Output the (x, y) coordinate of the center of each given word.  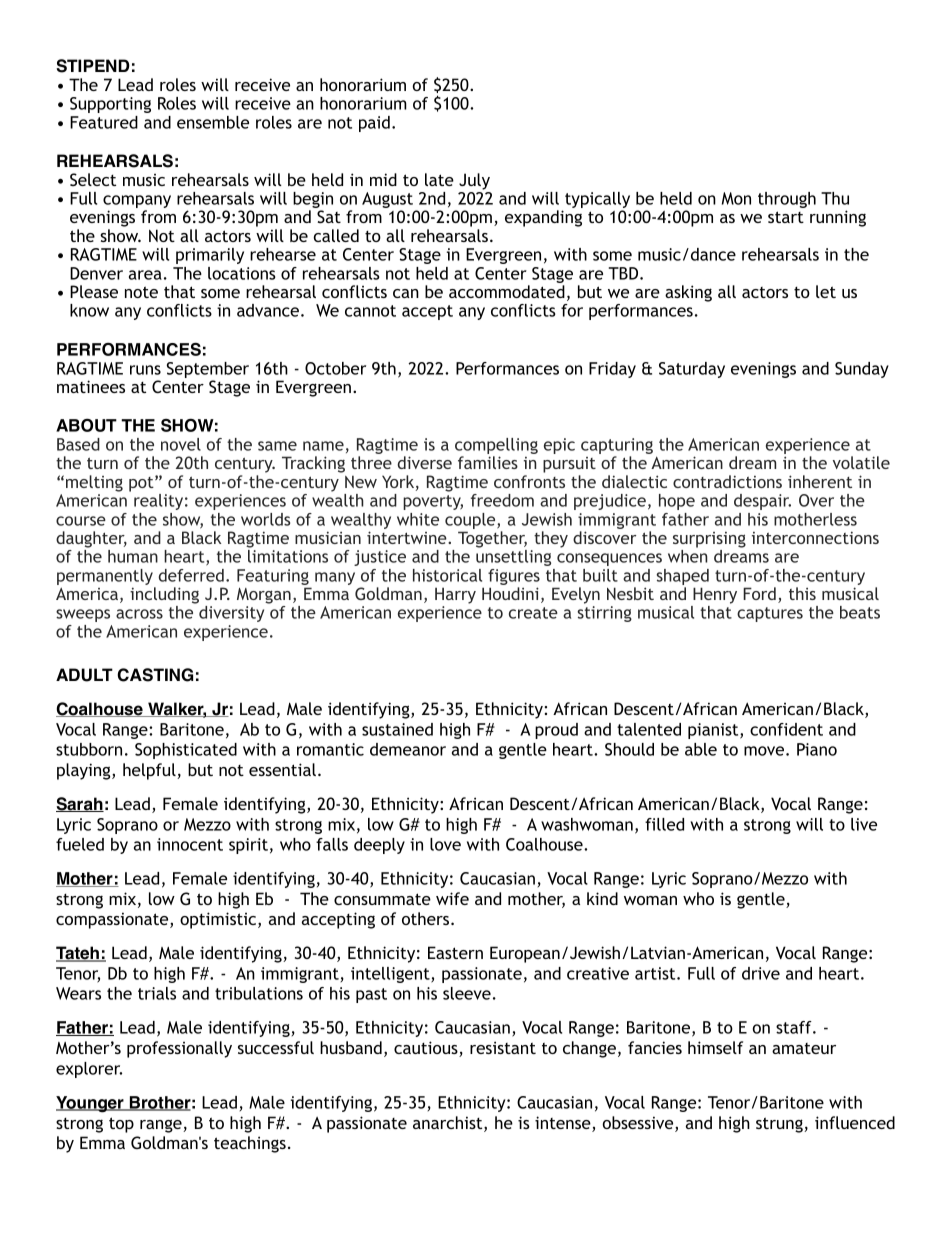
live (864, 824)
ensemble (213, 122)
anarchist (449, 1124)
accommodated (507, 291)
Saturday (692, 370)
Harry (455, 595)
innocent (190, 844)
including (164, 595)
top (121, 1125)
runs (145, 370)
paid (374, 124)
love (445, 844)
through (787, 200)
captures (770, 614)
